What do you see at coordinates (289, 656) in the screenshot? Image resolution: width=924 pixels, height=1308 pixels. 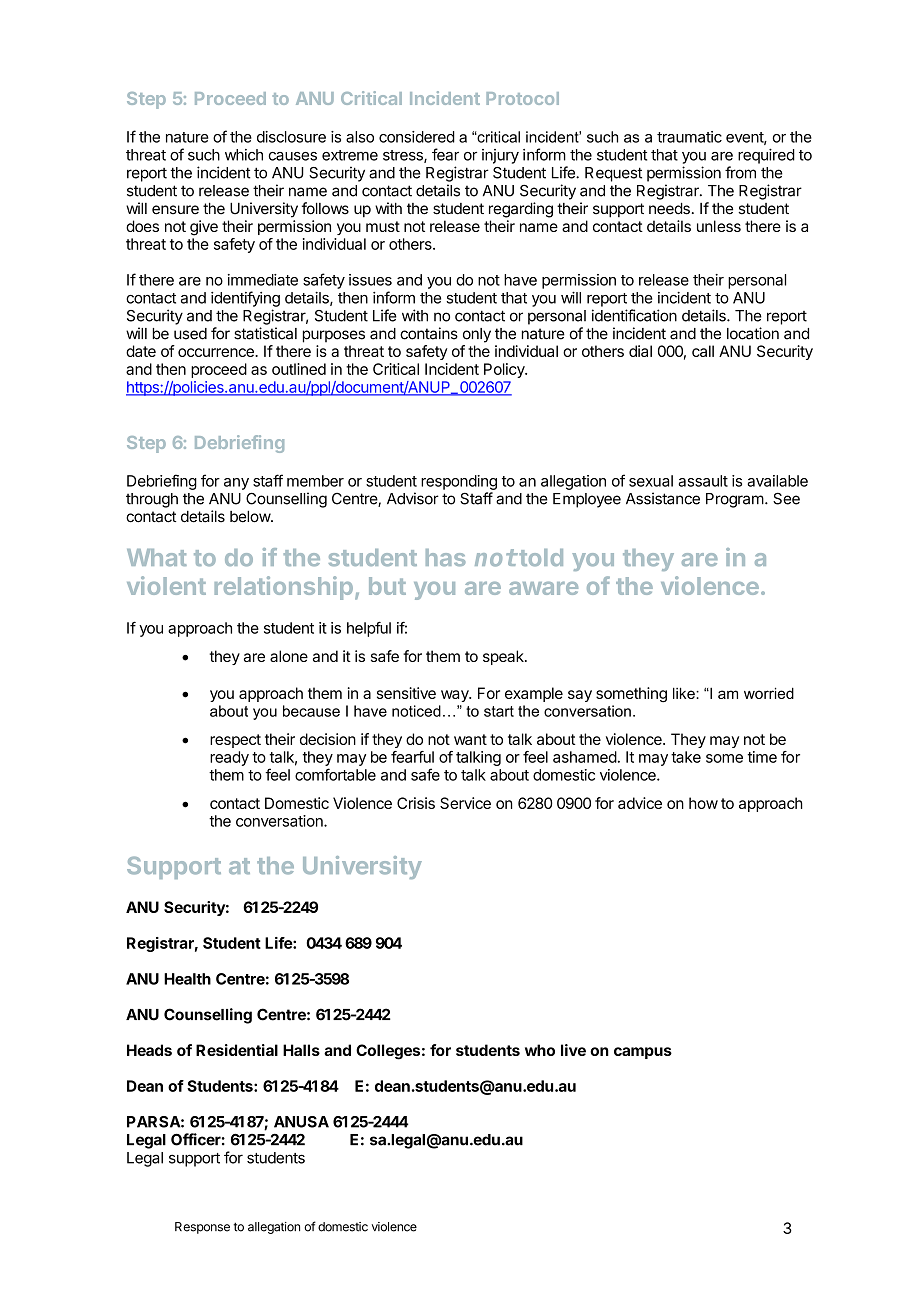 I see `alone` at bounding box center [289, 656].
